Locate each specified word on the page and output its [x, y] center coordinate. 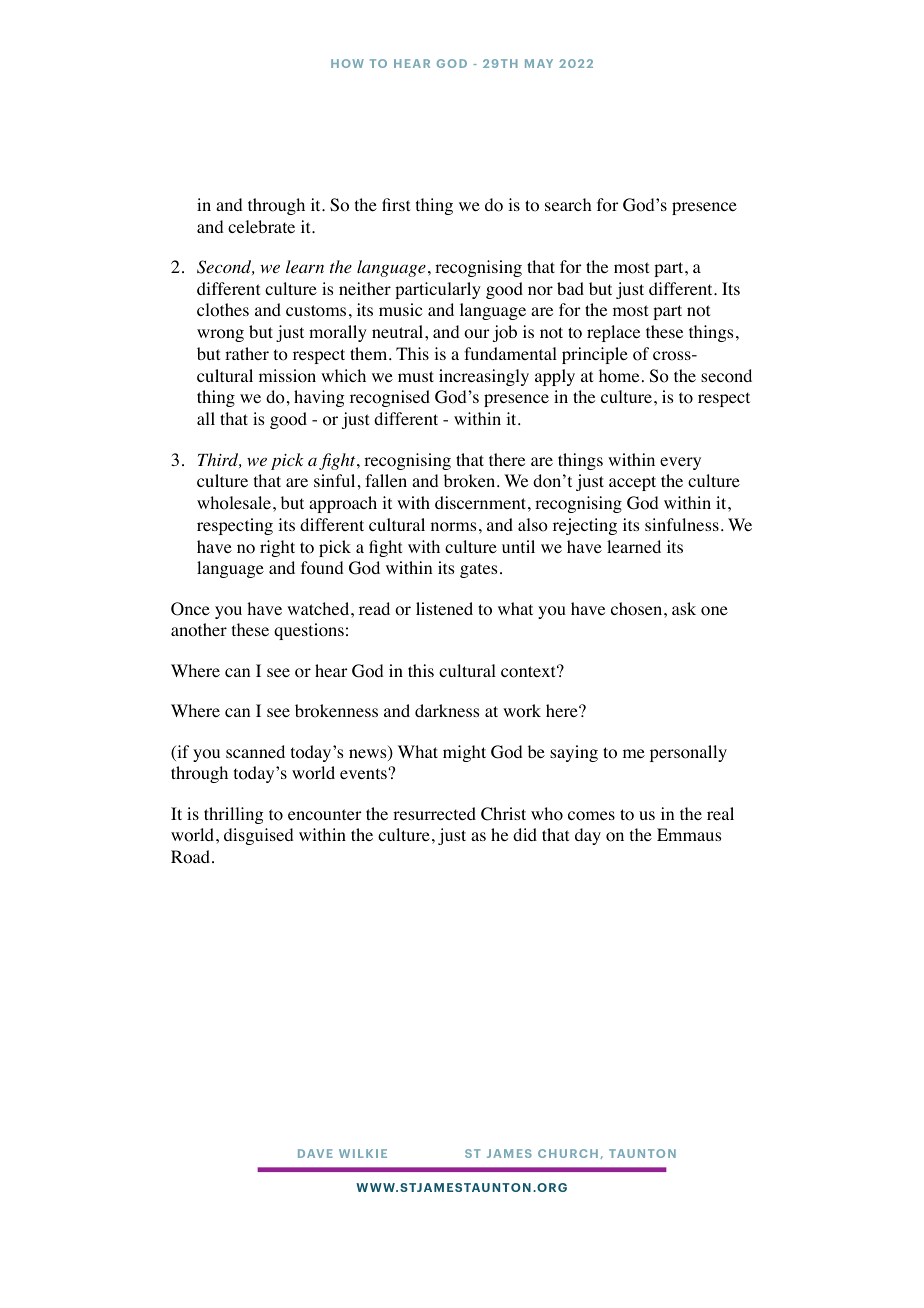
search [568, 204]
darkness [447, 710]
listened [444, 608]
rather [247, 353]
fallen [386, 480]
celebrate [261, 226]
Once [190, 609]
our [476, 334]
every [680, 463]
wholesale [234, 503]
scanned [255, 751]
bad [570, 288]
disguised [259, 836]
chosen [638, 609]
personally [688, 753]
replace [613, 333]
